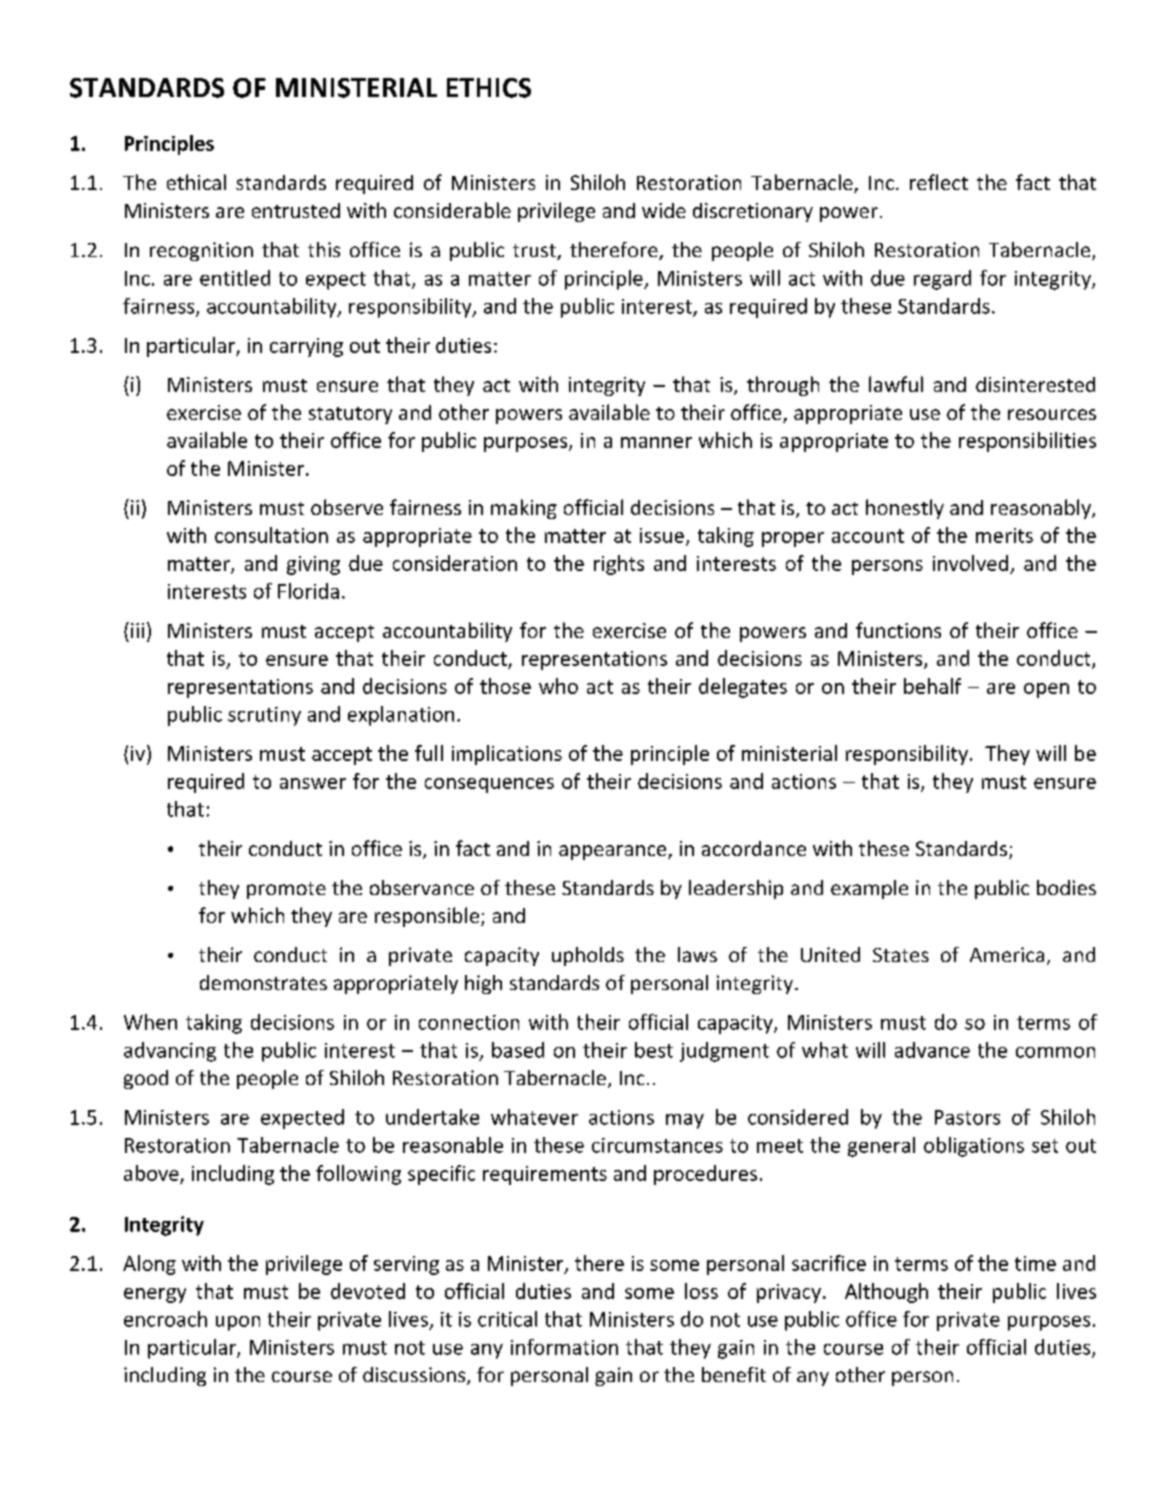 Image resolution: width=1165 pixels, height=1508 pixels. I want to click on upholds, so click(588, 956).
